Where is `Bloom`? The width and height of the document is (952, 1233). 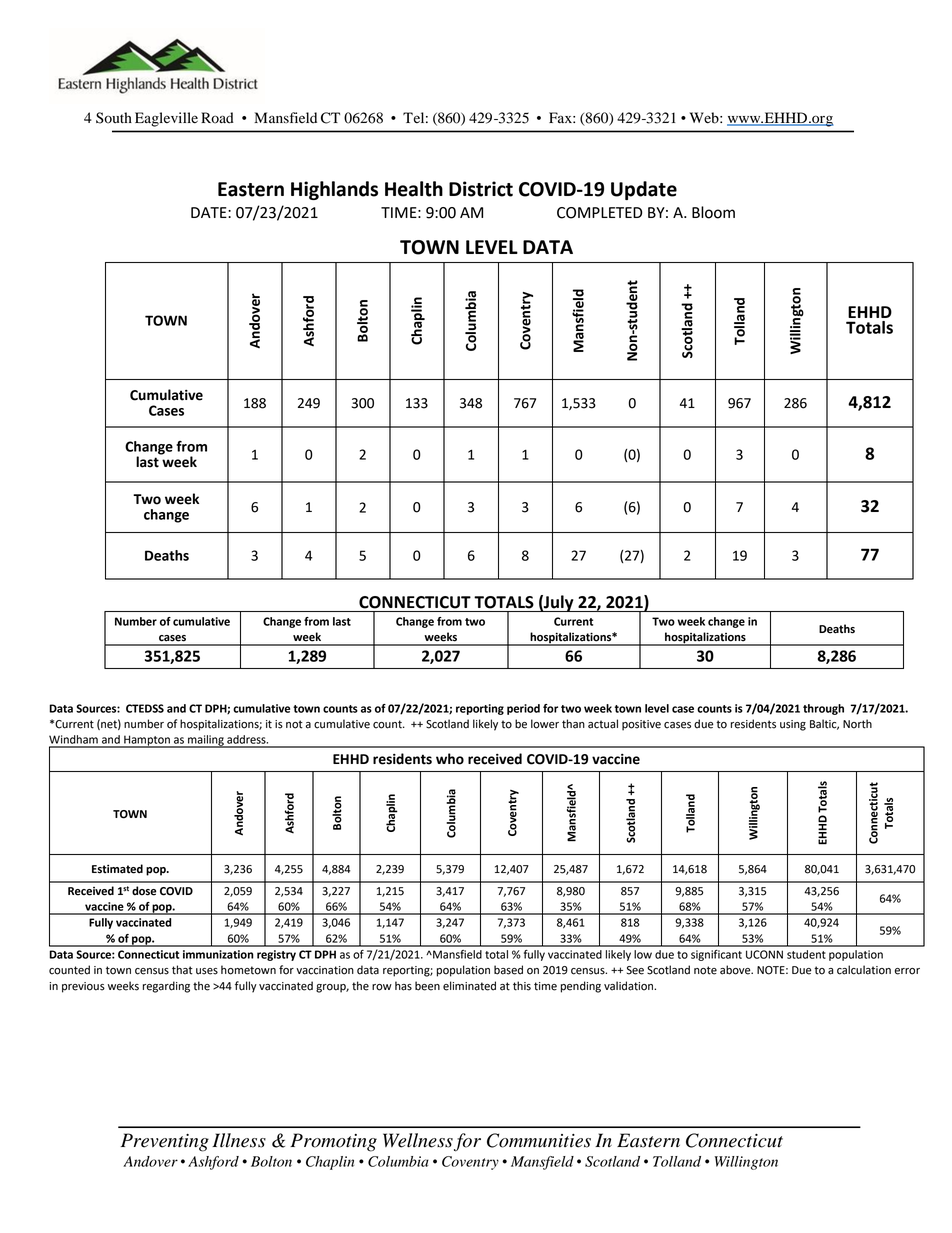
Bloom is located at coordinates (713, 212).
